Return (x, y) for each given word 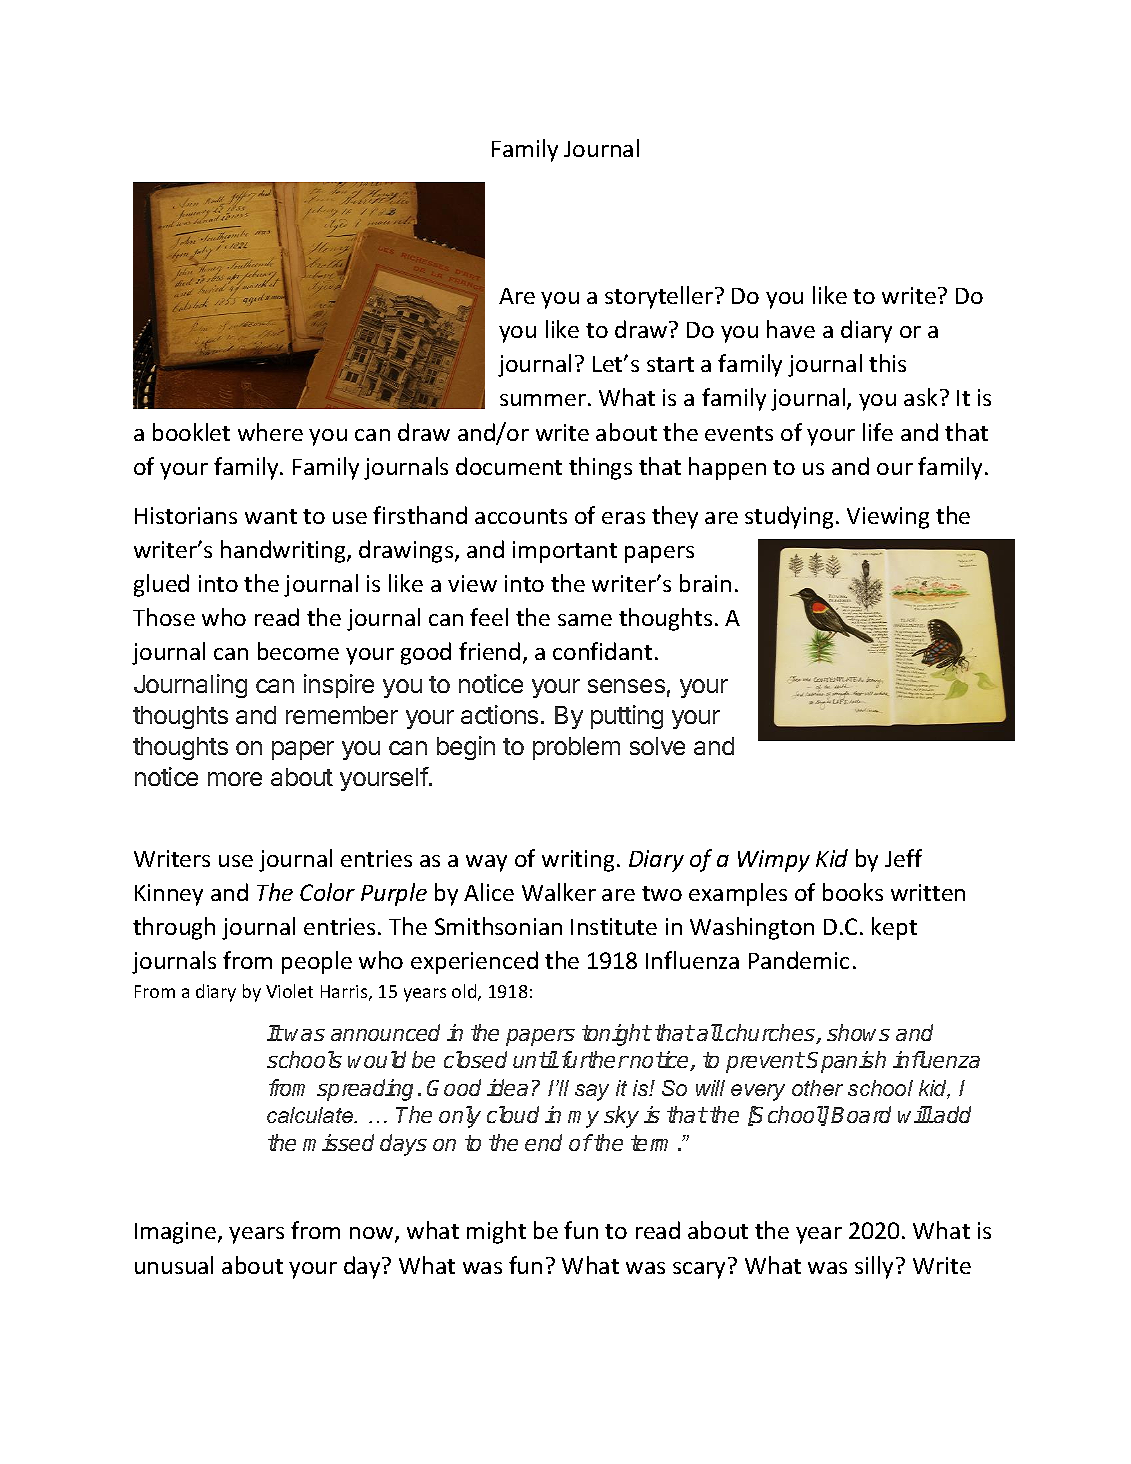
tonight (616, 1035)
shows (858, 1032)
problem (576, 748)
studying (789, 517)
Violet (289, 991)
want (271, 516)
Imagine (177, 1233)
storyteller (659, 297)
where (270, 432)
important (565, 552)
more (235, 779)
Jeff (903, 858)
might (496, 1232)
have (791, 329)
